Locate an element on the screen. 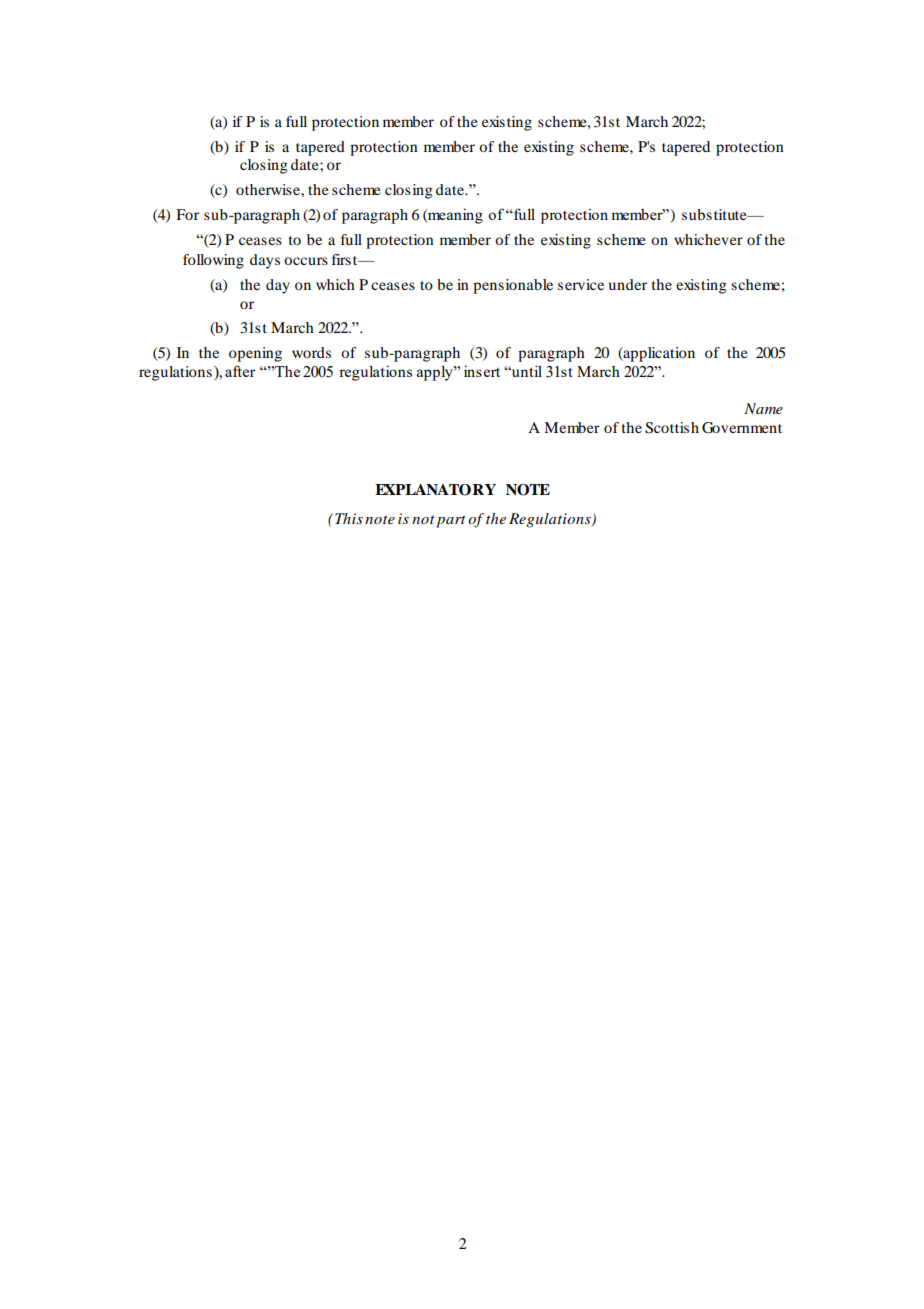 Image resolution: width=924 pixels, height=1309 pixels. Scottish is located at coordinates (672, 428).
